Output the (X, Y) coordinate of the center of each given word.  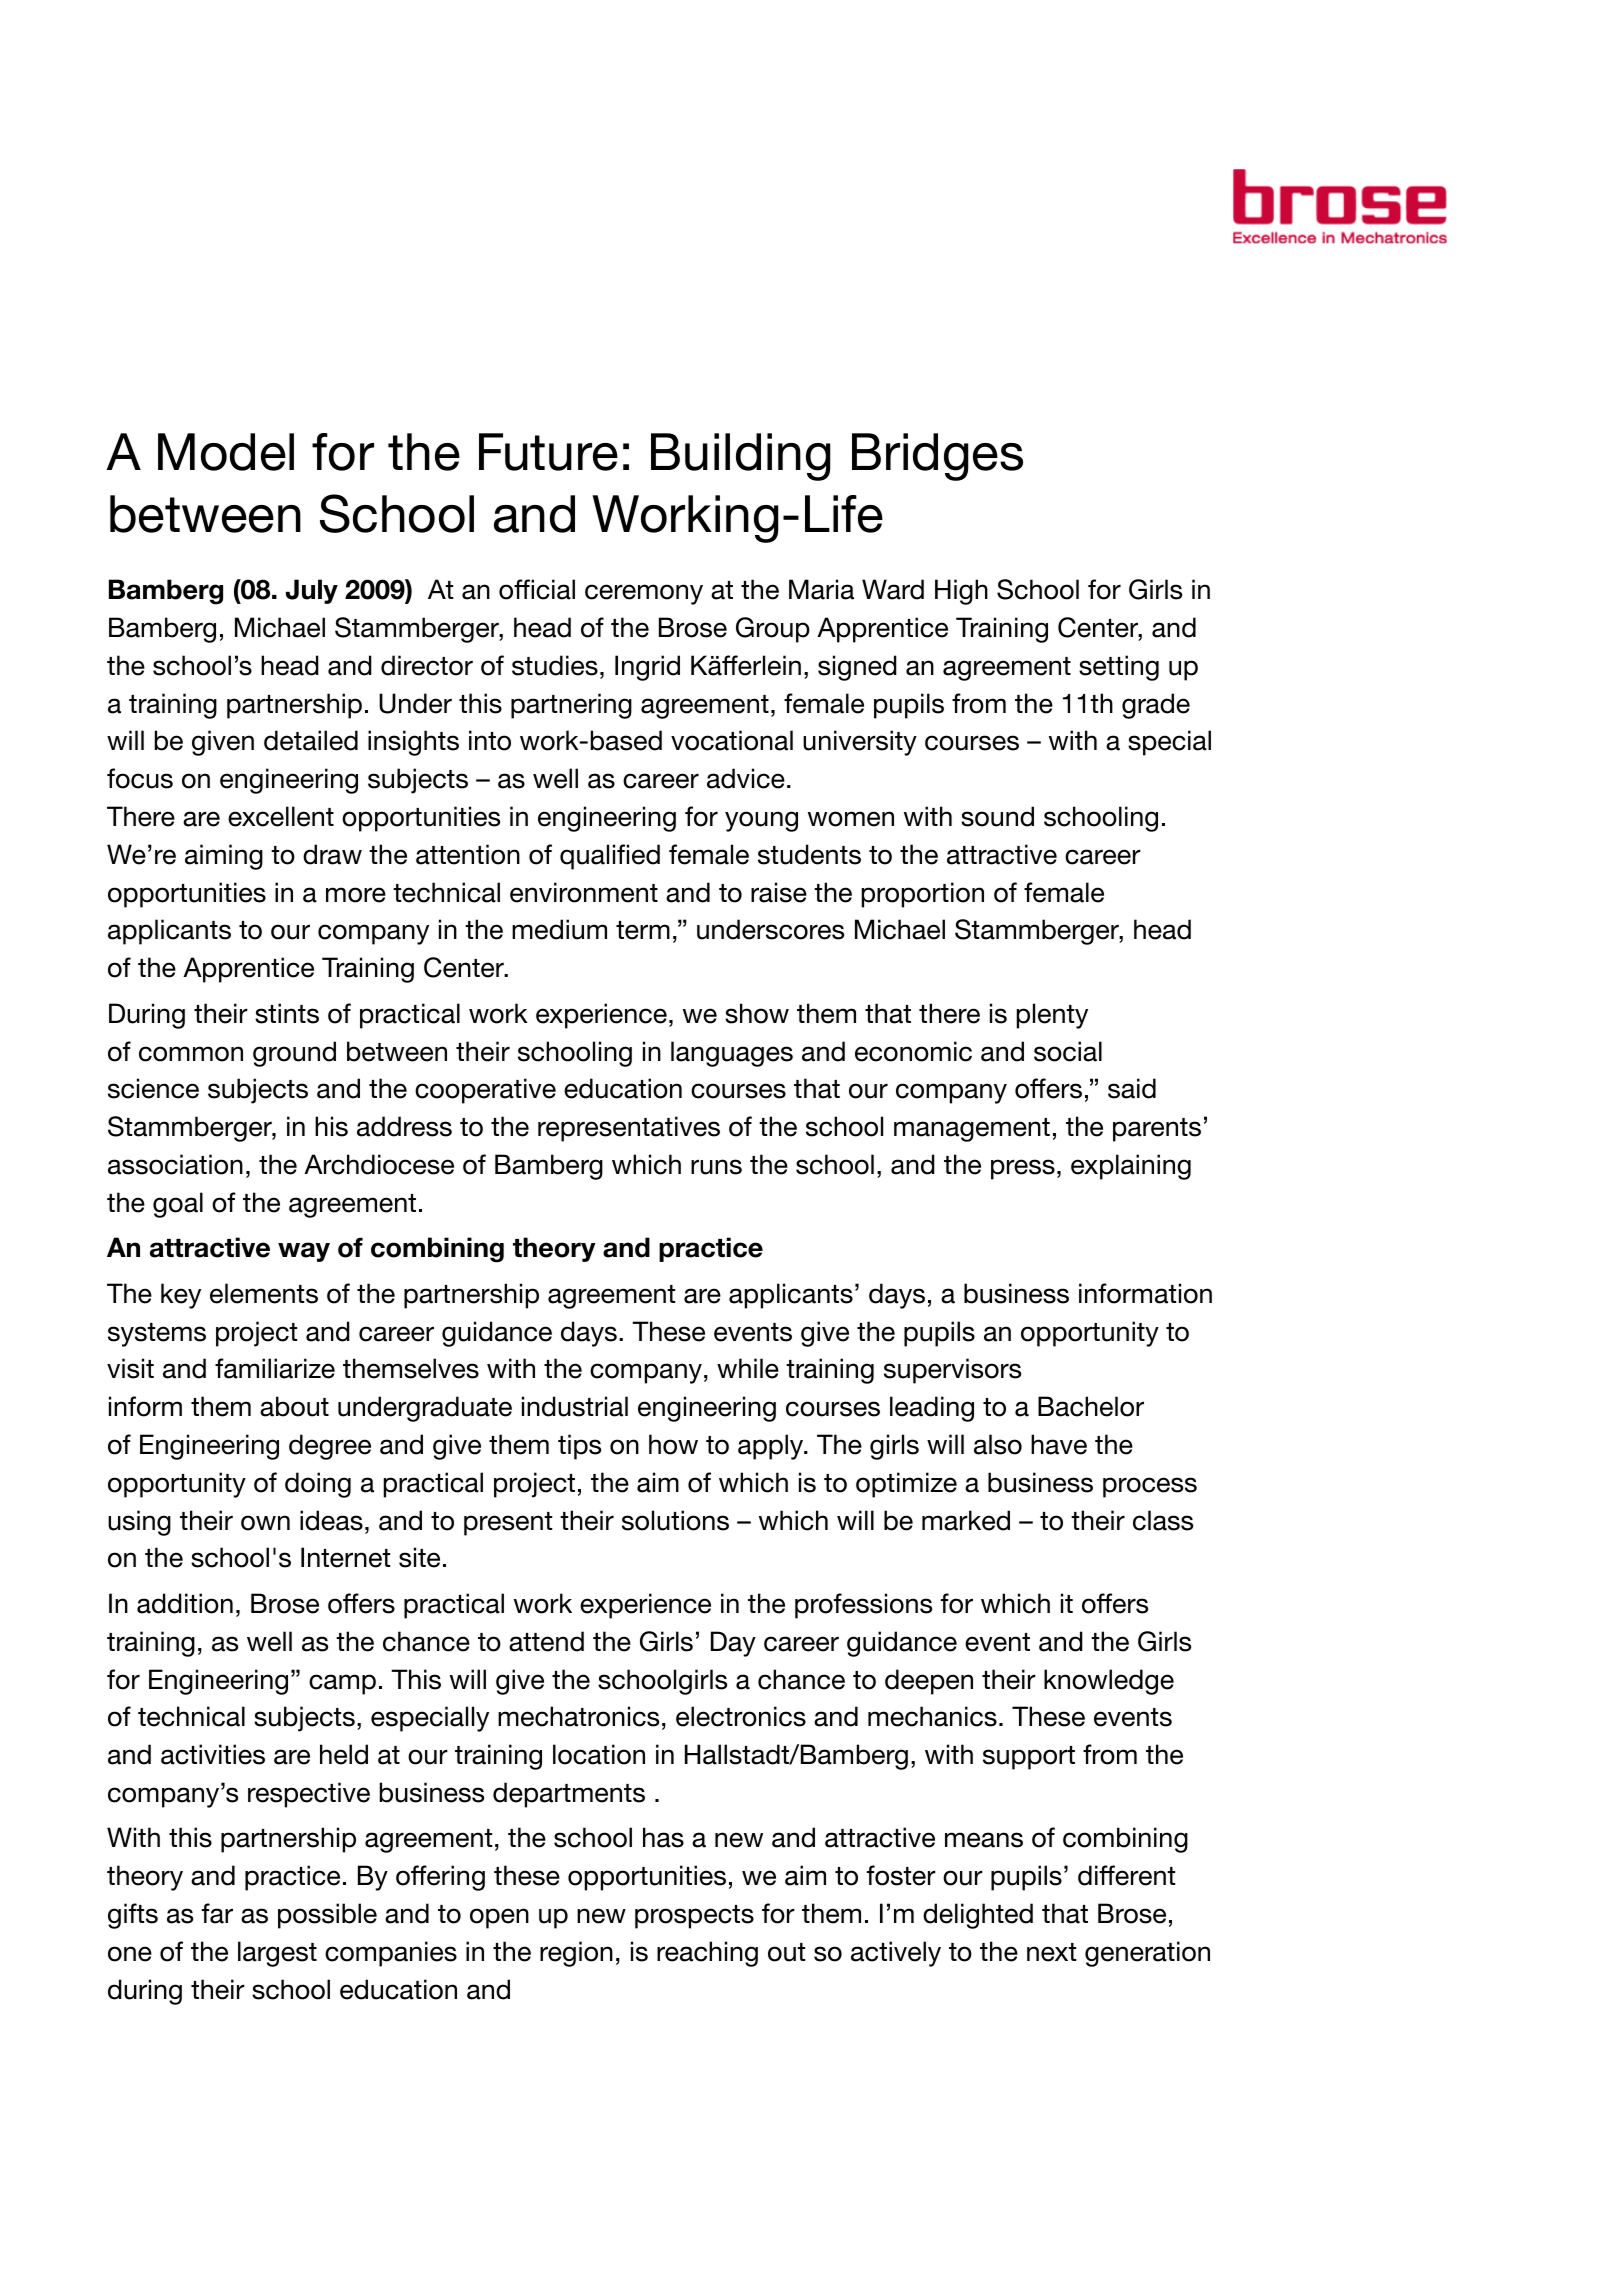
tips (579, 1447)
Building (740, 457)
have (1059, 1444)
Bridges (937, 457)
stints (287, 1013)
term (643, 930)
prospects (694, 1917)
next (1051, 1952)
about (294, 1406)
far (217, 1913)
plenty (1052, 1016)
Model (226, 452)
